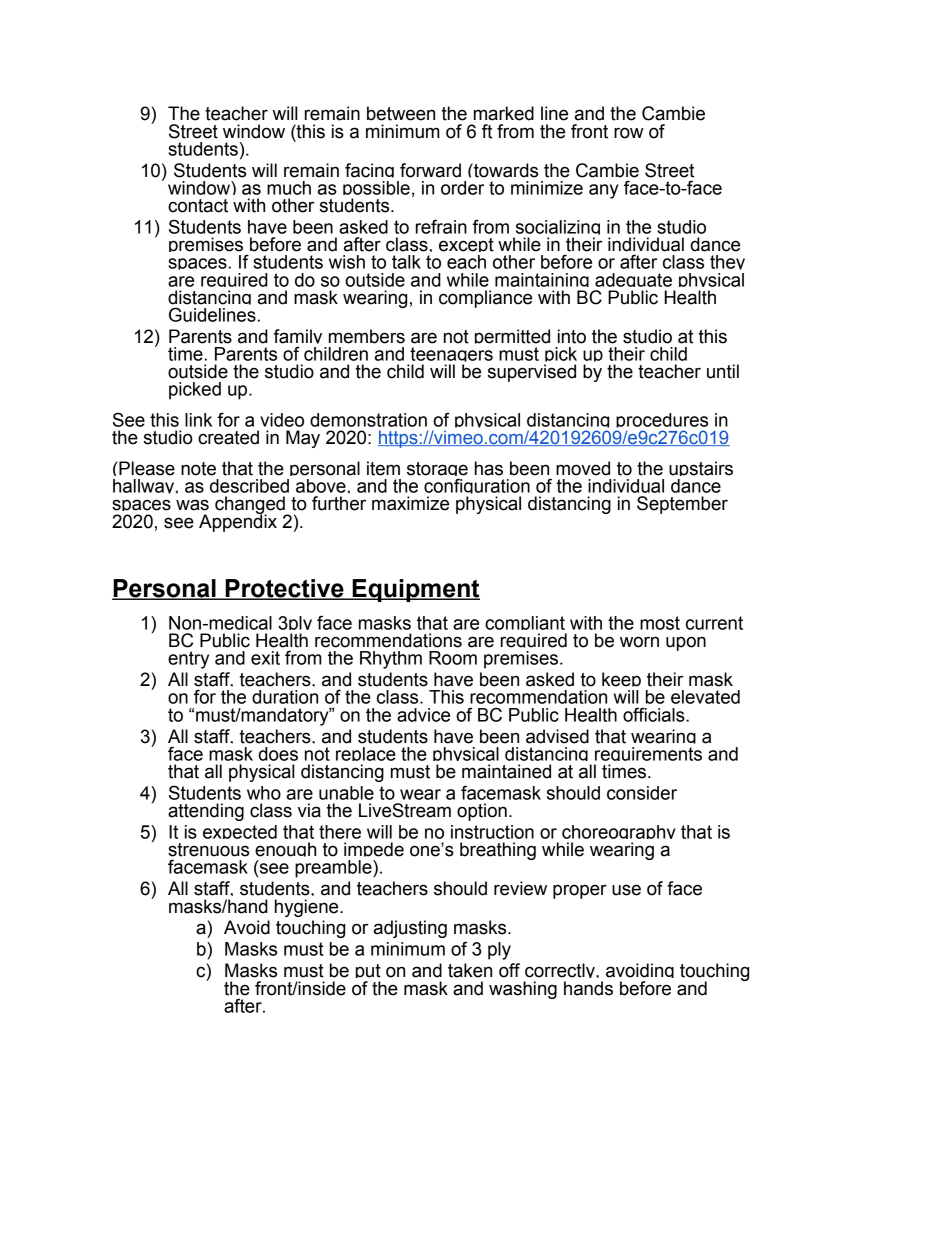  What do you see at coordinates (682, 505) in the screenshot?
I see `September` at bounding box center [682, 505].
